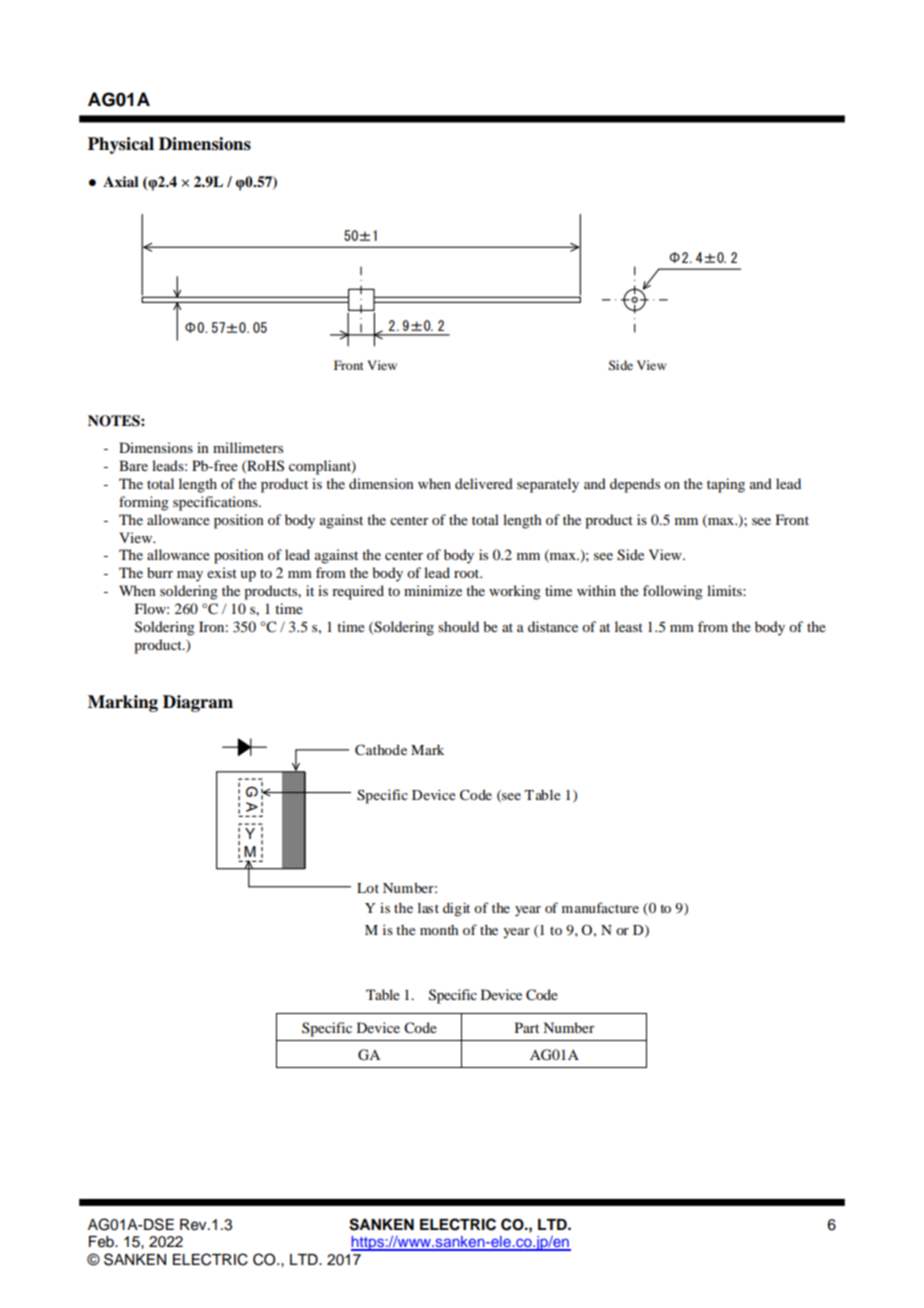  I want to click on Cathode, so click(381, 750).
